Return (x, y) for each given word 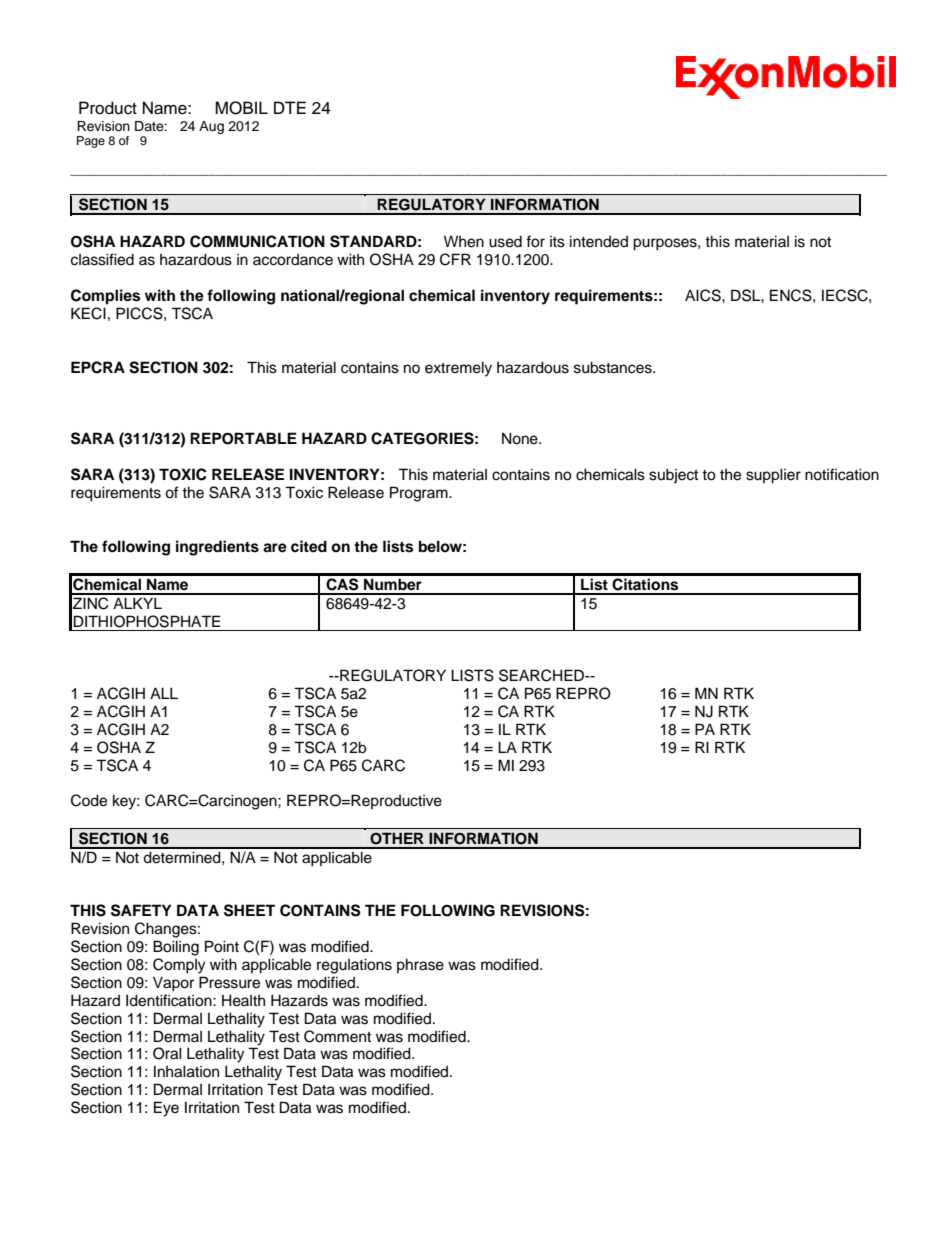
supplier (773, 476)
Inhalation (186, 1071)
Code (89, 800)
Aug (211, 127)
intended (599, 241)
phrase (420, 965)
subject (673, 476)
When (464, 241)
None (521, 438)
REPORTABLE (243, 438)
